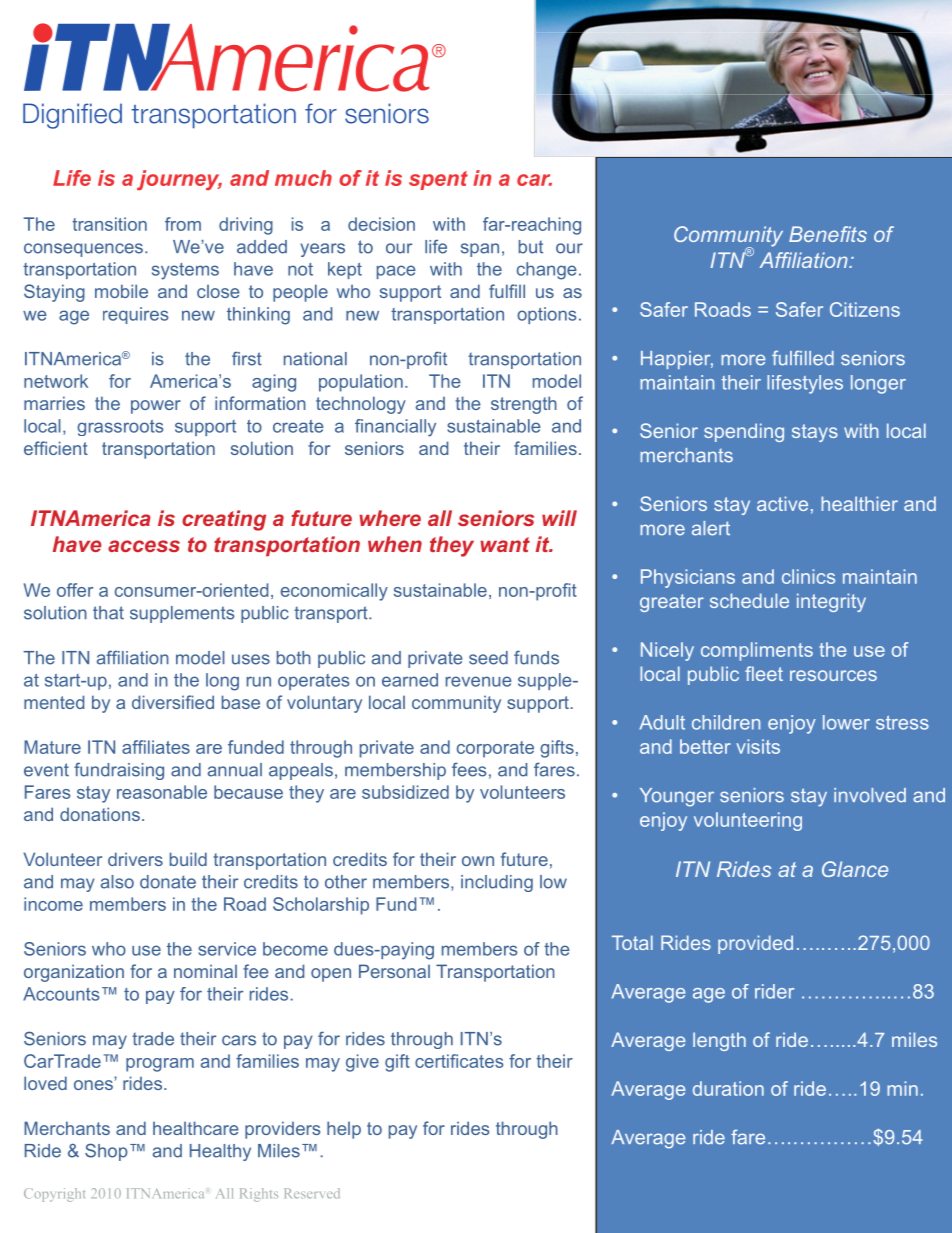 This page has width=952, height=1233. What do you see at coordinates (106, 1152) in the page?
I see `Shop` at bounding box center [106, 1152].
